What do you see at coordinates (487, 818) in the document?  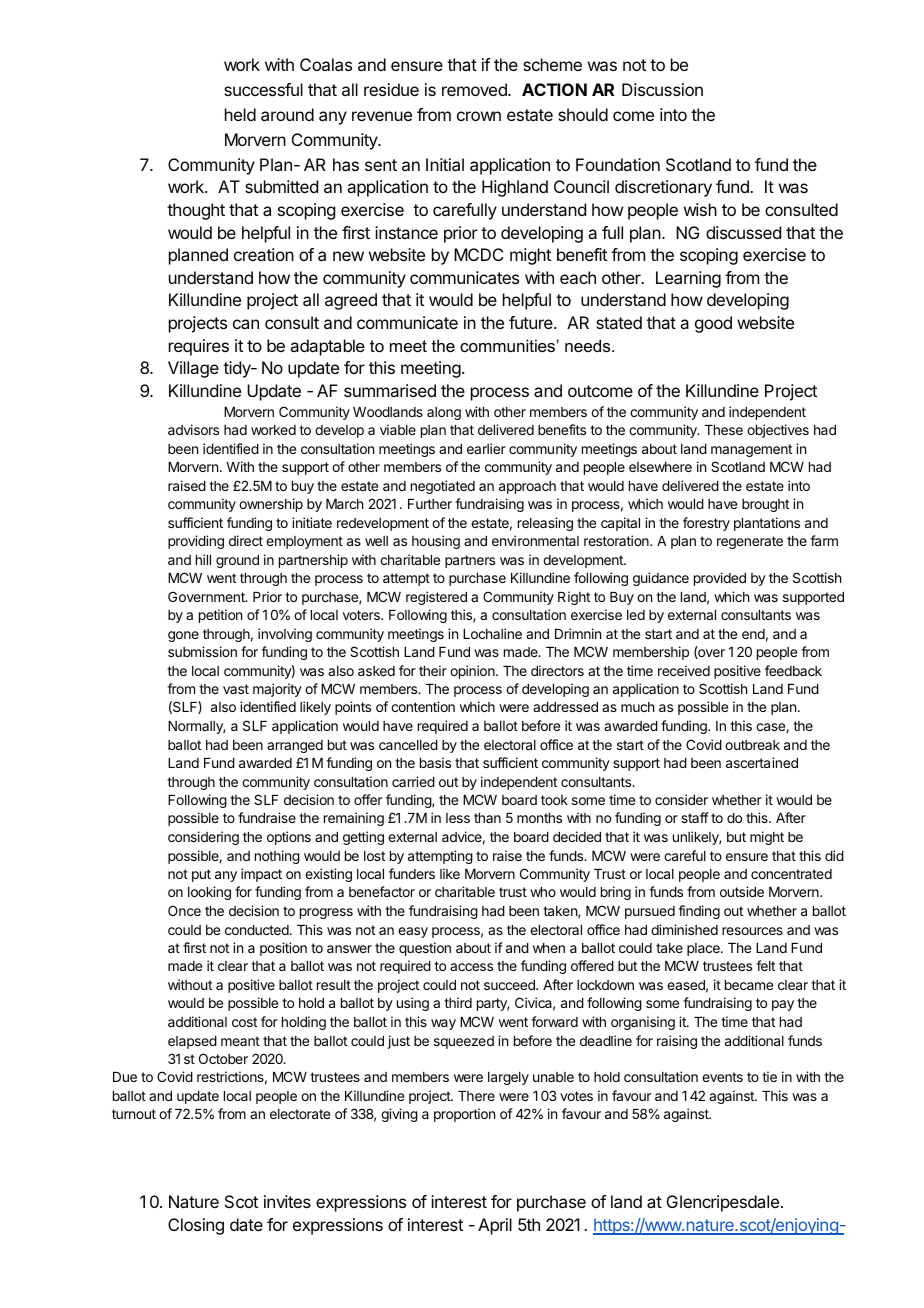 I see `than` at bounding box center [487, 818].
